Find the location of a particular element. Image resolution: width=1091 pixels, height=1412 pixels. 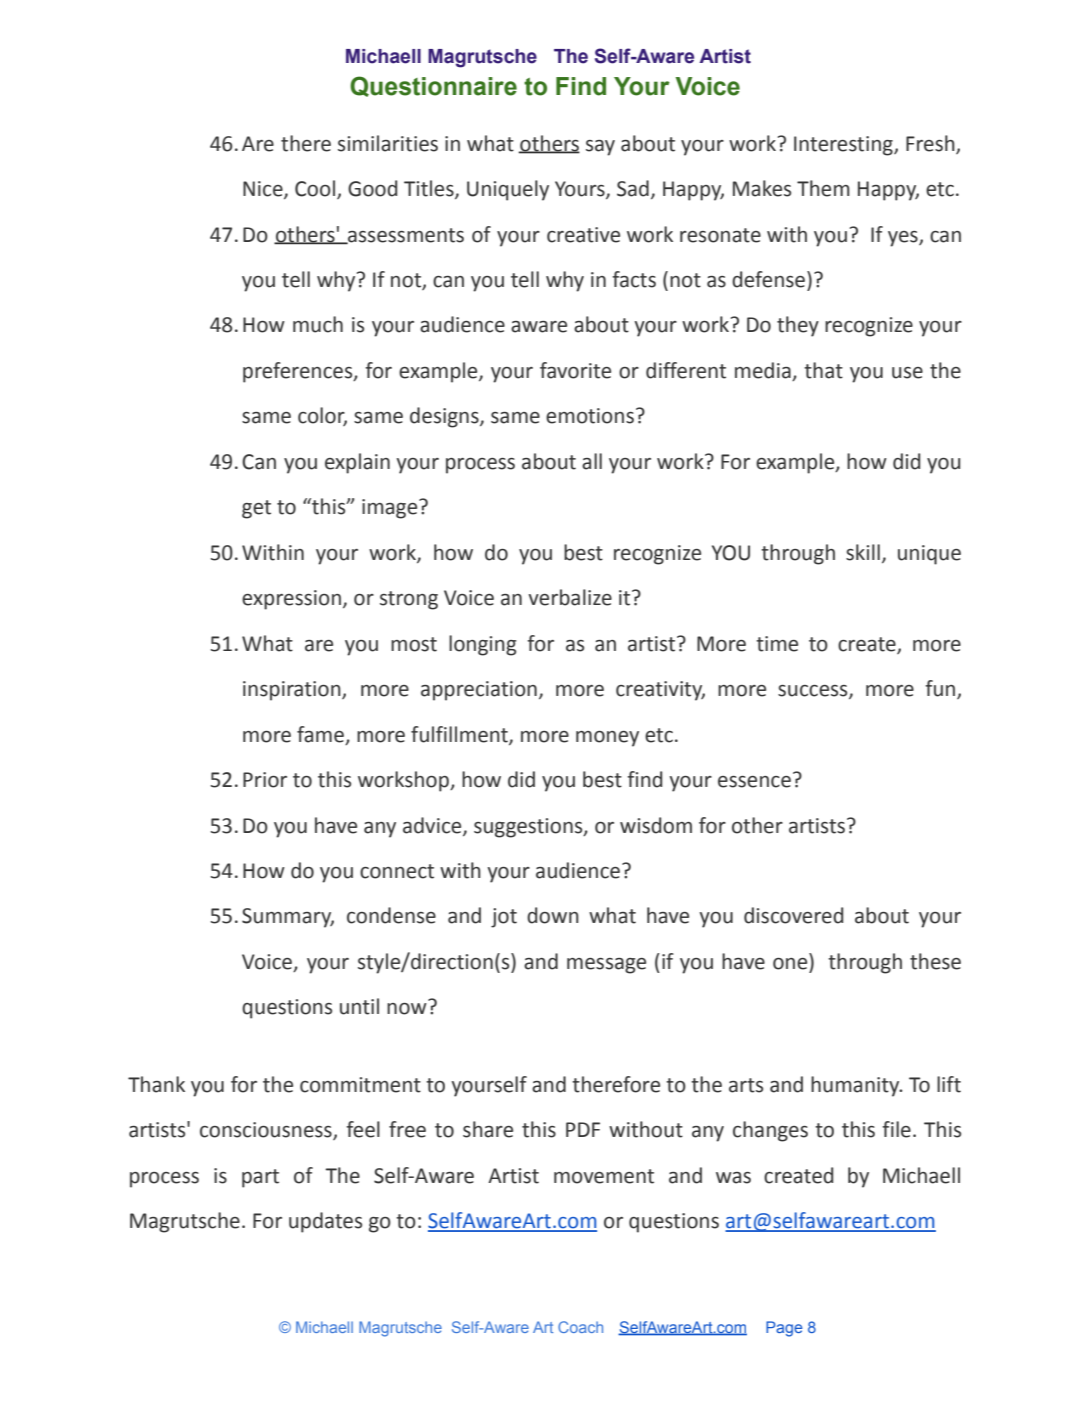

Interesting is located at coordinates (844, 146).
